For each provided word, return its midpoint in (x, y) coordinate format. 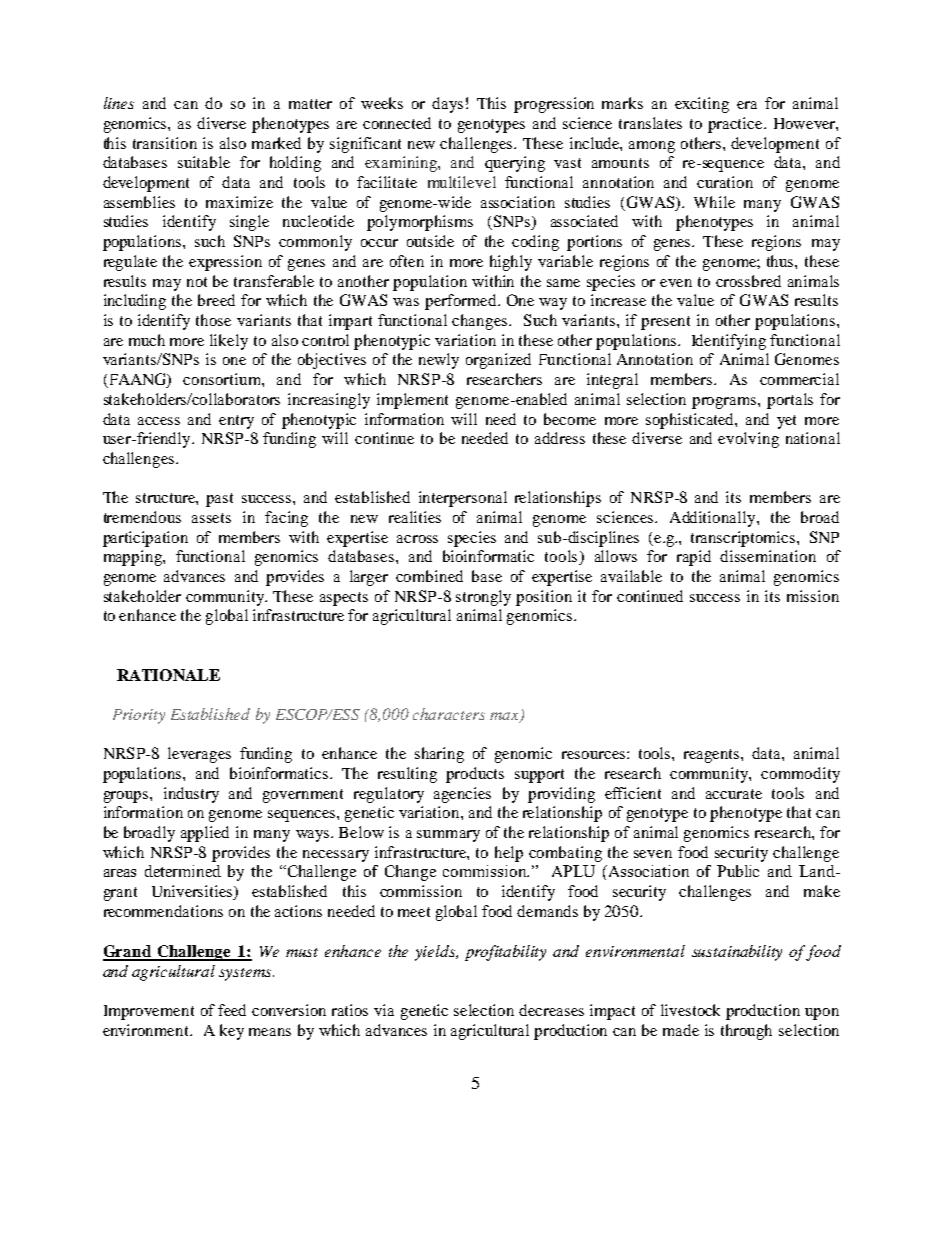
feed (232, 1010)
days (447, 105)
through (746, 1032)
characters (449, 714)
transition (165, 143)
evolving (748, 440)
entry (236, 422)
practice (736, 125)
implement (412, 401)
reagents (713, 756)
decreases (551, 1010)
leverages (199, 755)
